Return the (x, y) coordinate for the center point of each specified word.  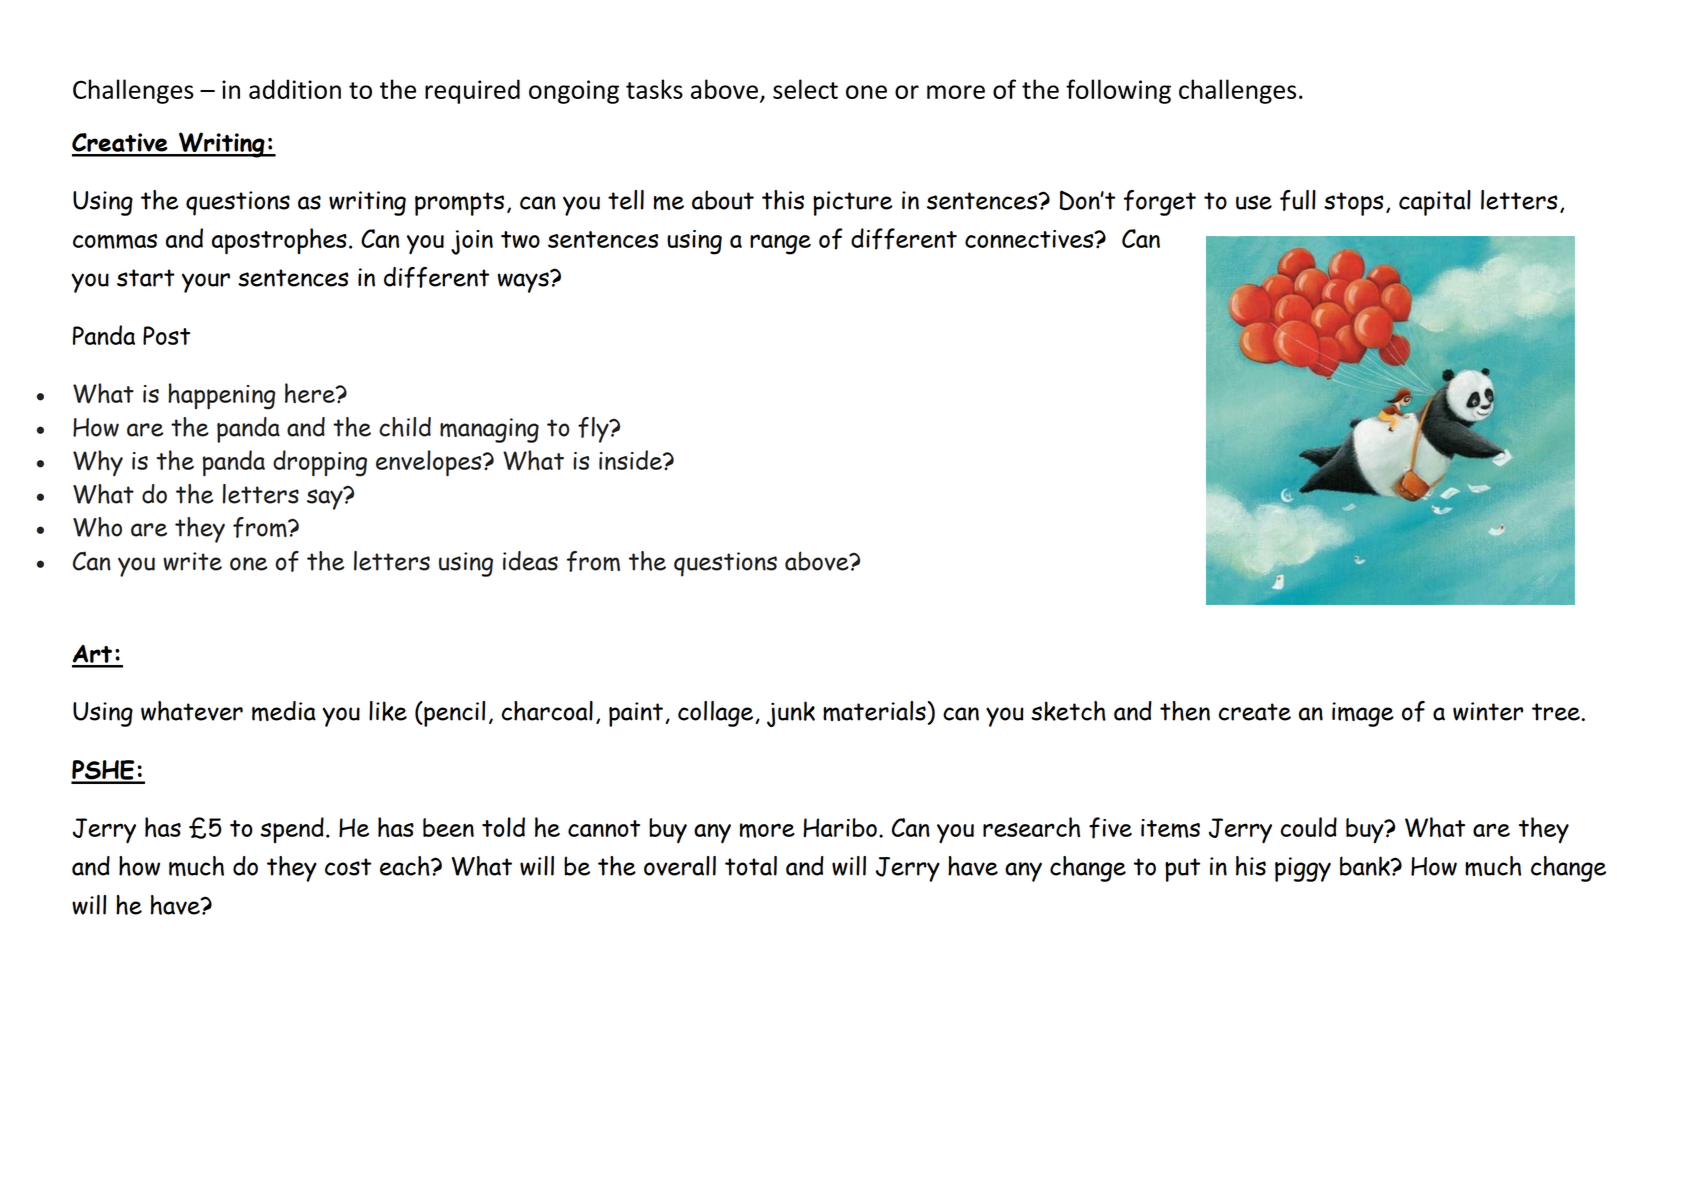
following (1118, 91)
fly (594, 430)
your (206, 283)
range (780, 244)
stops (1354, 204)
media (284, 711)
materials (874, 711)
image (1363, 714)
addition (295, 89)
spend (292, 830)
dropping (320, 463)
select (805, 89)
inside (631, 460)
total (751, 866)
